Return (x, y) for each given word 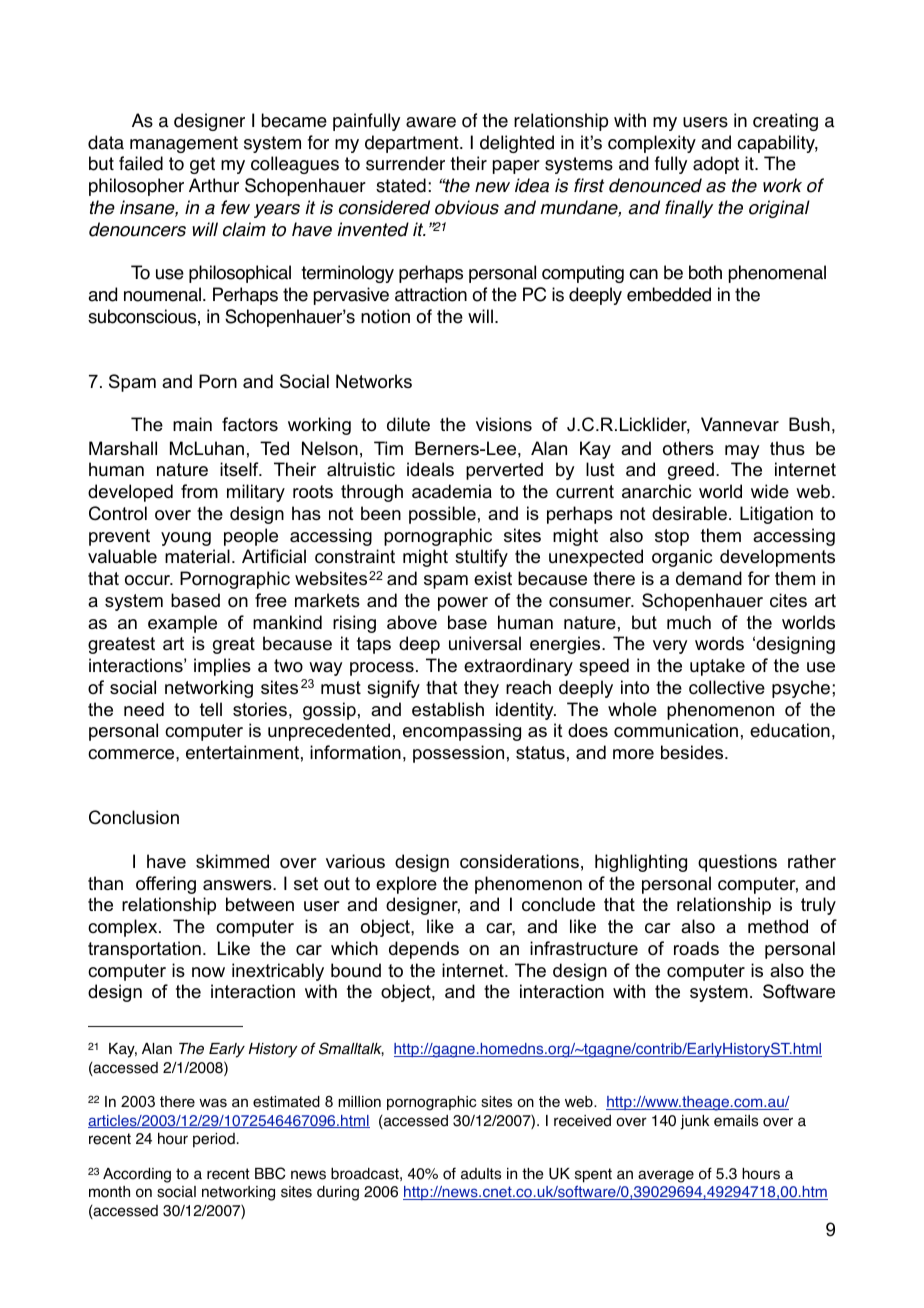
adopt (716, 165)
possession (458, 754)
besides (693, 752)
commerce (132, 754)
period (214, 1140)
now (208, 972)
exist (493, 578)
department (413, 144)
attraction (431, 294)
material (197, 556)
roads (696, 948)
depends (424, 950)
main (192, 424)
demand (709, 578)
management (184, 144)
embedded (669, 294)
